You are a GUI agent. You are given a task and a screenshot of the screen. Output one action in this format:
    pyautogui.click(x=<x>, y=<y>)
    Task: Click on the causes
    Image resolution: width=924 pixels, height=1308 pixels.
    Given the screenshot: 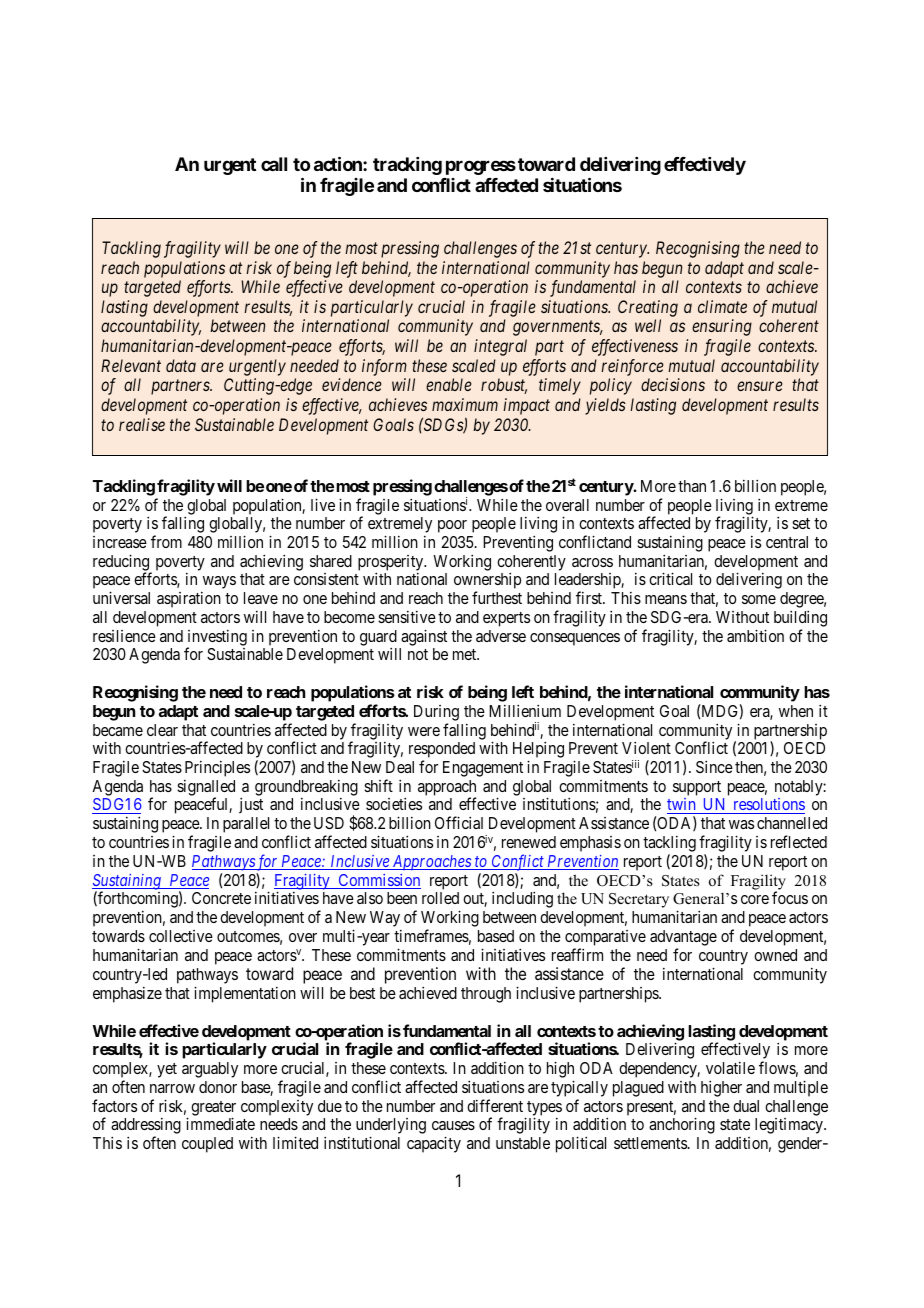 What is the action you would take?
    pyautogui.click(x=453, y=1125)
